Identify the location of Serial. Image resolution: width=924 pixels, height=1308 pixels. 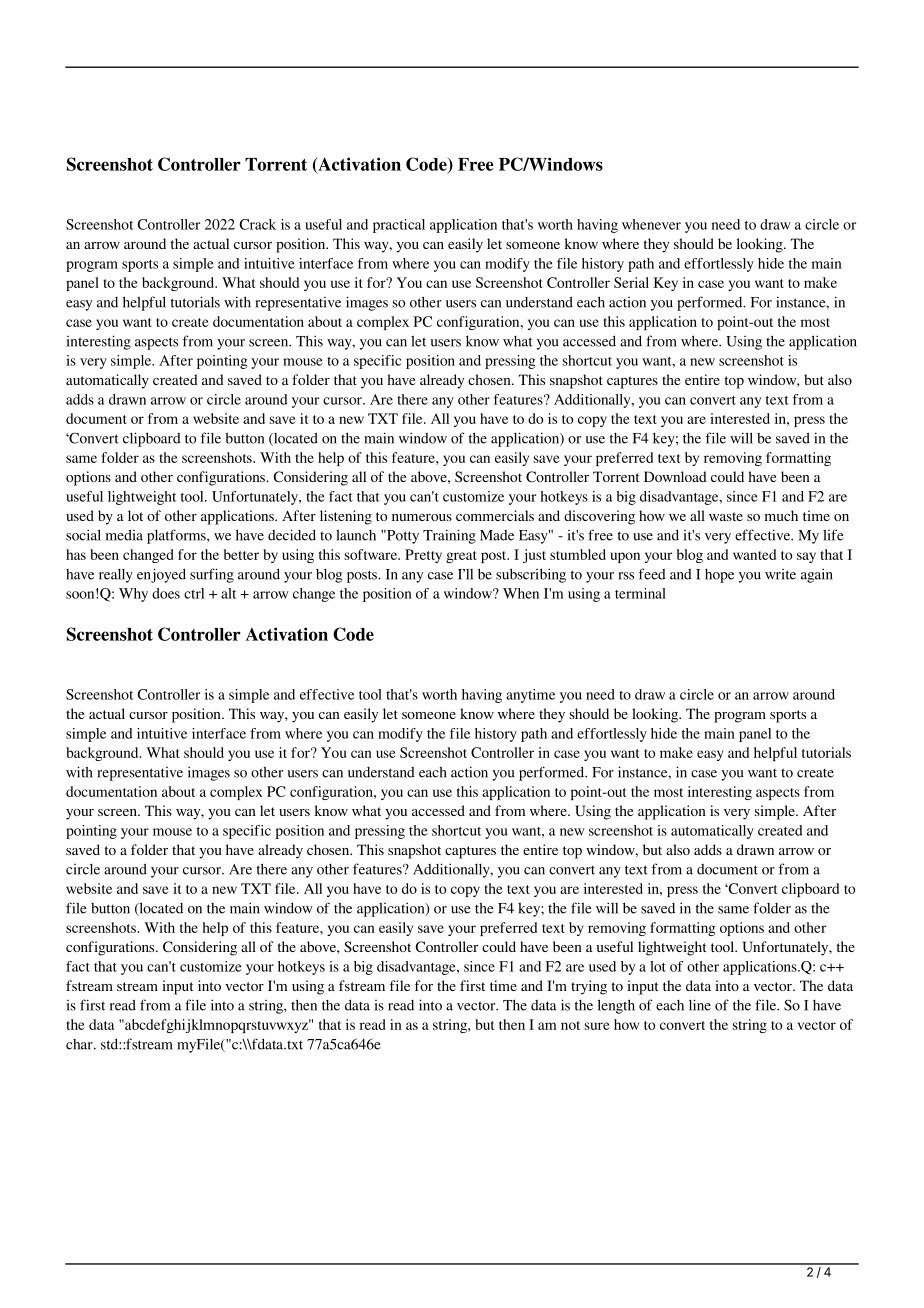
(631, 282).
